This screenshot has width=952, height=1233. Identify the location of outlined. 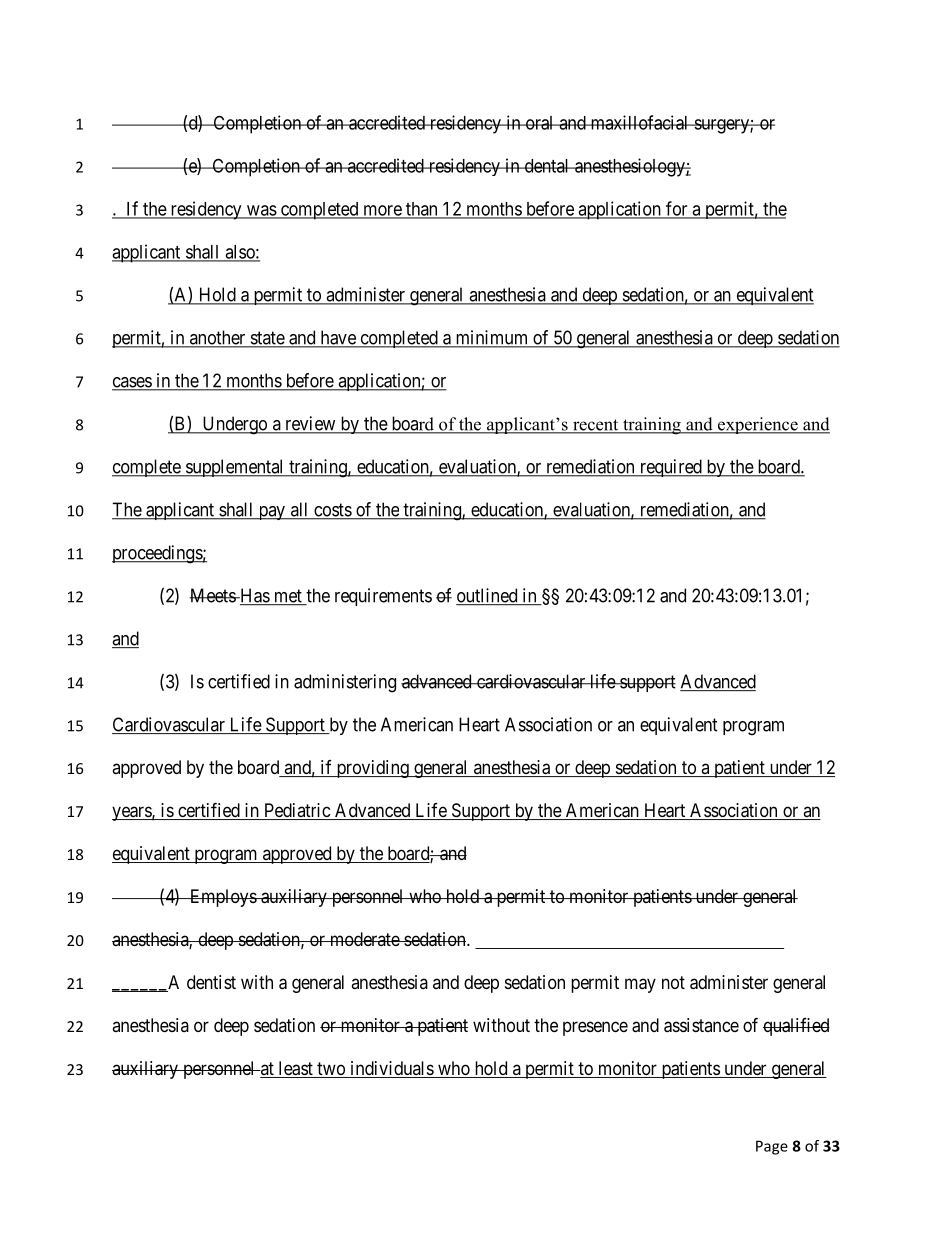
(488, 596).
